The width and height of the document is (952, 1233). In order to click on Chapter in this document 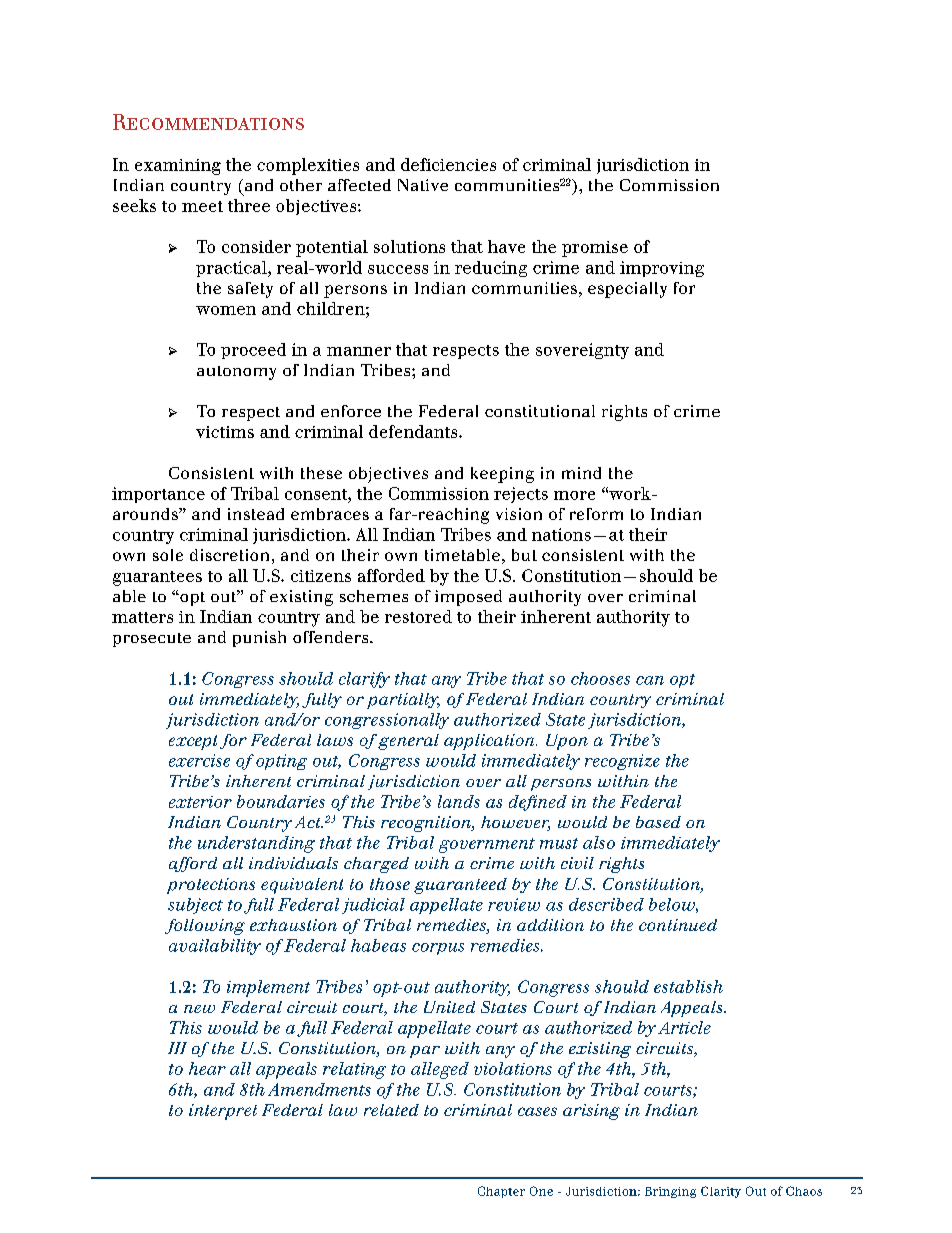, I will do `click(501, 1192)`.
